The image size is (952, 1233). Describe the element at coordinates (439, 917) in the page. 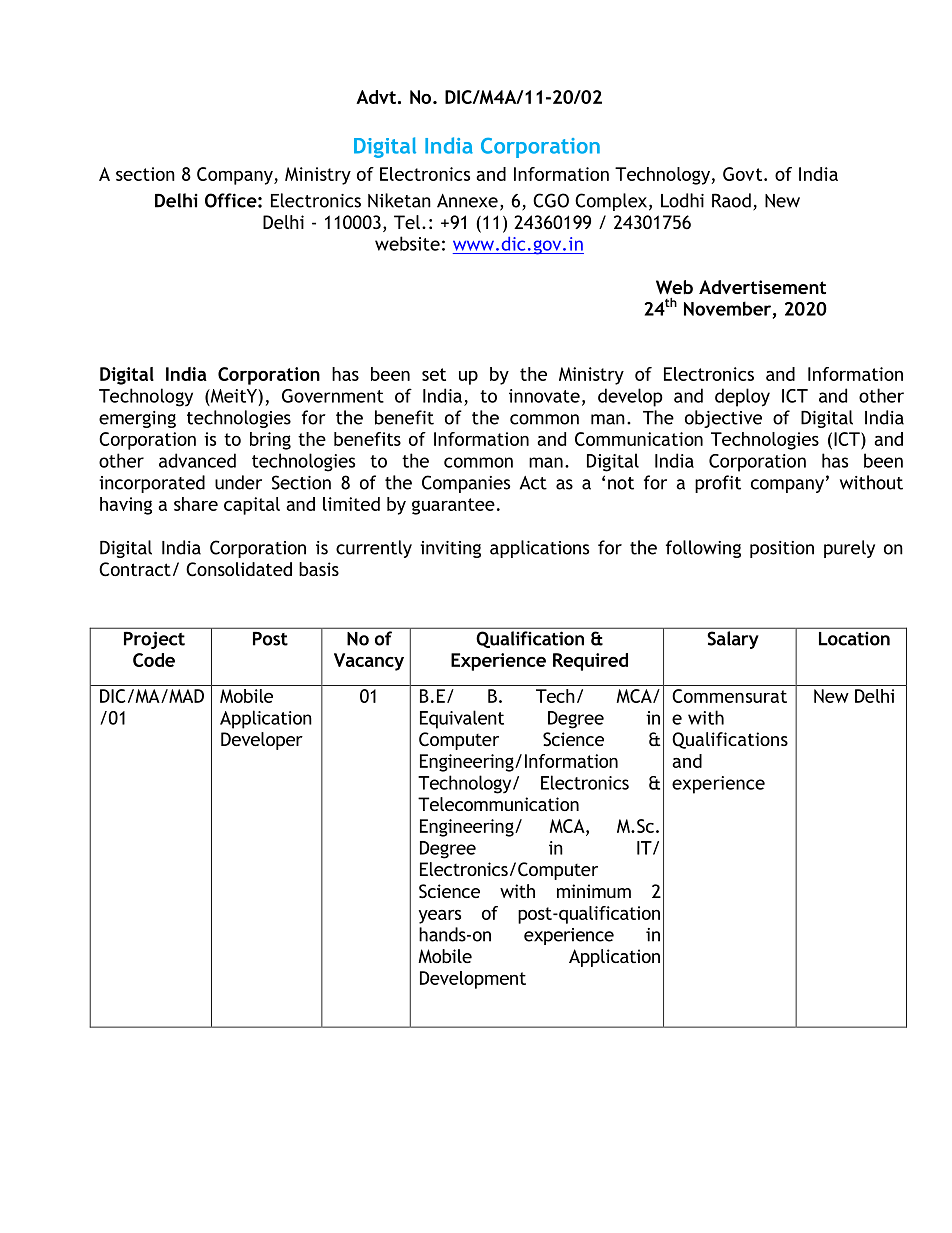

I see `years` at that location.
